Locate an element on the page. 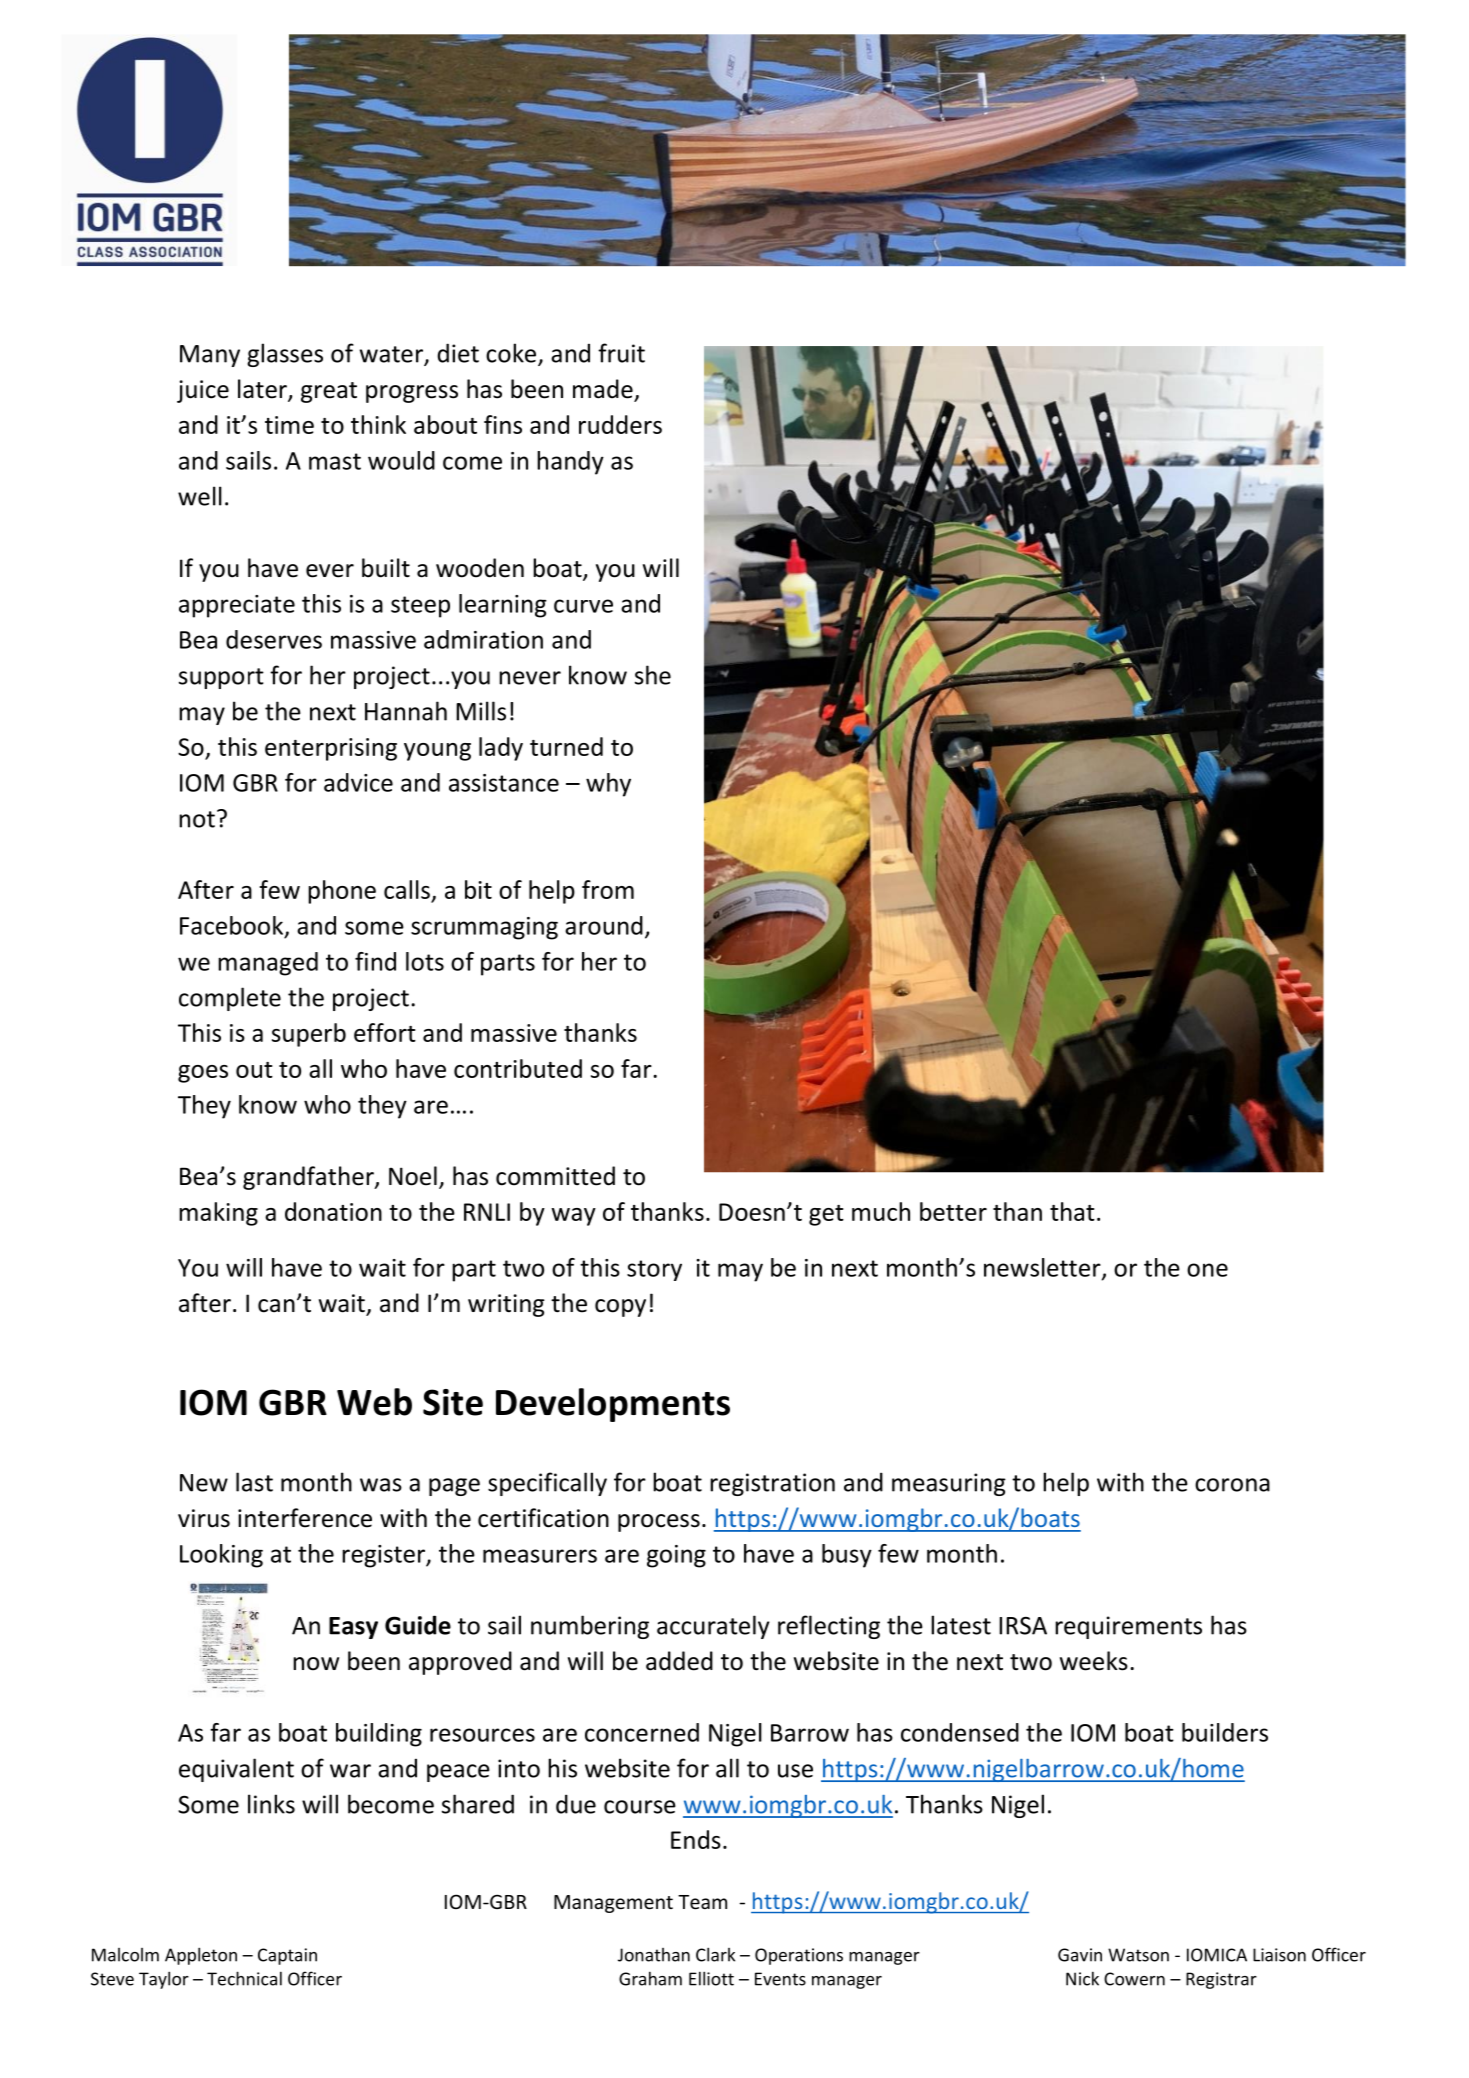 The image size is (1469, 2078). fruit is located at coordinates (621, 353).
